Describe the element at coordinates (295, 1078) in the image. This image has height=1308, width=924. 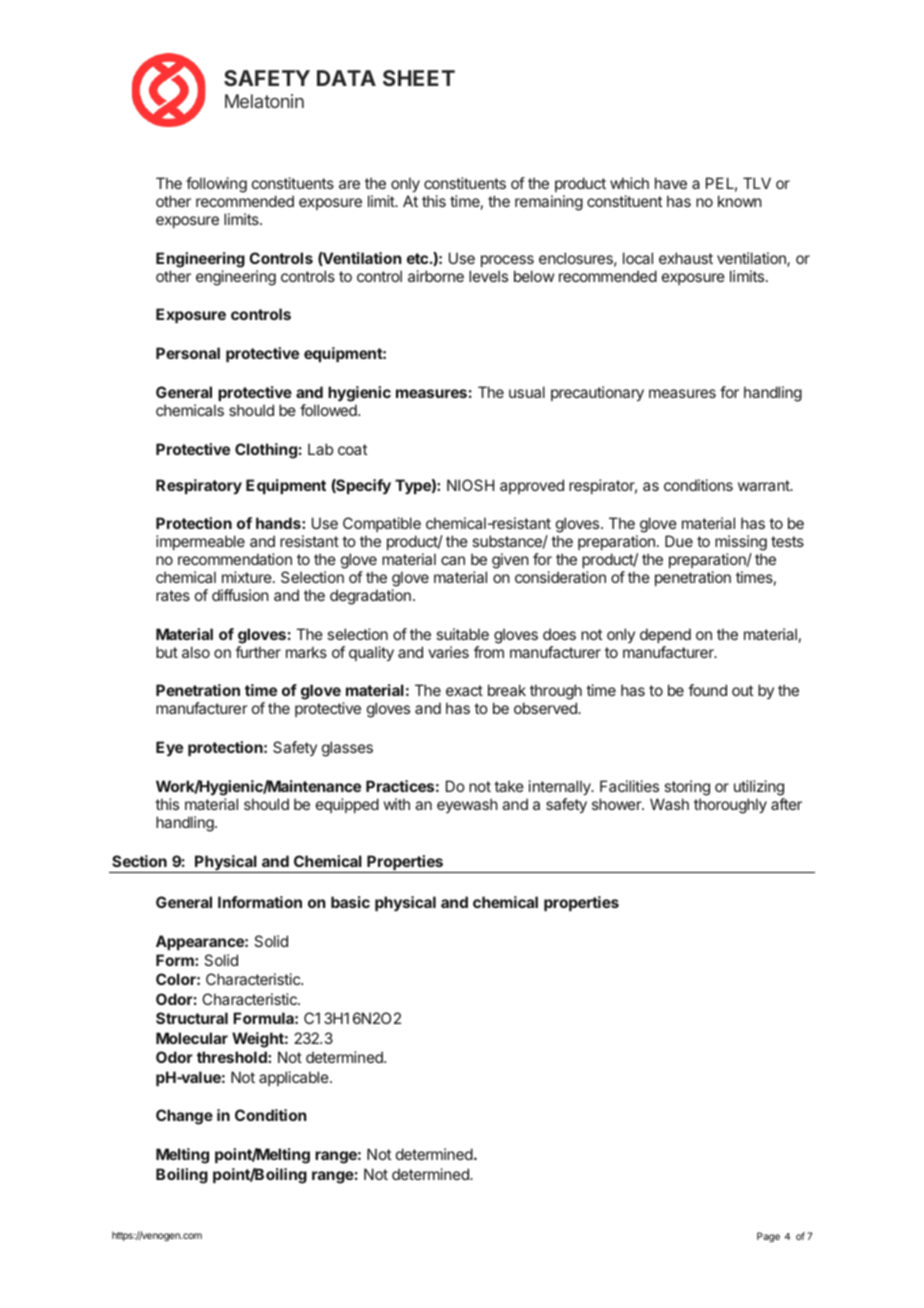
I see `applicable` at that location.
